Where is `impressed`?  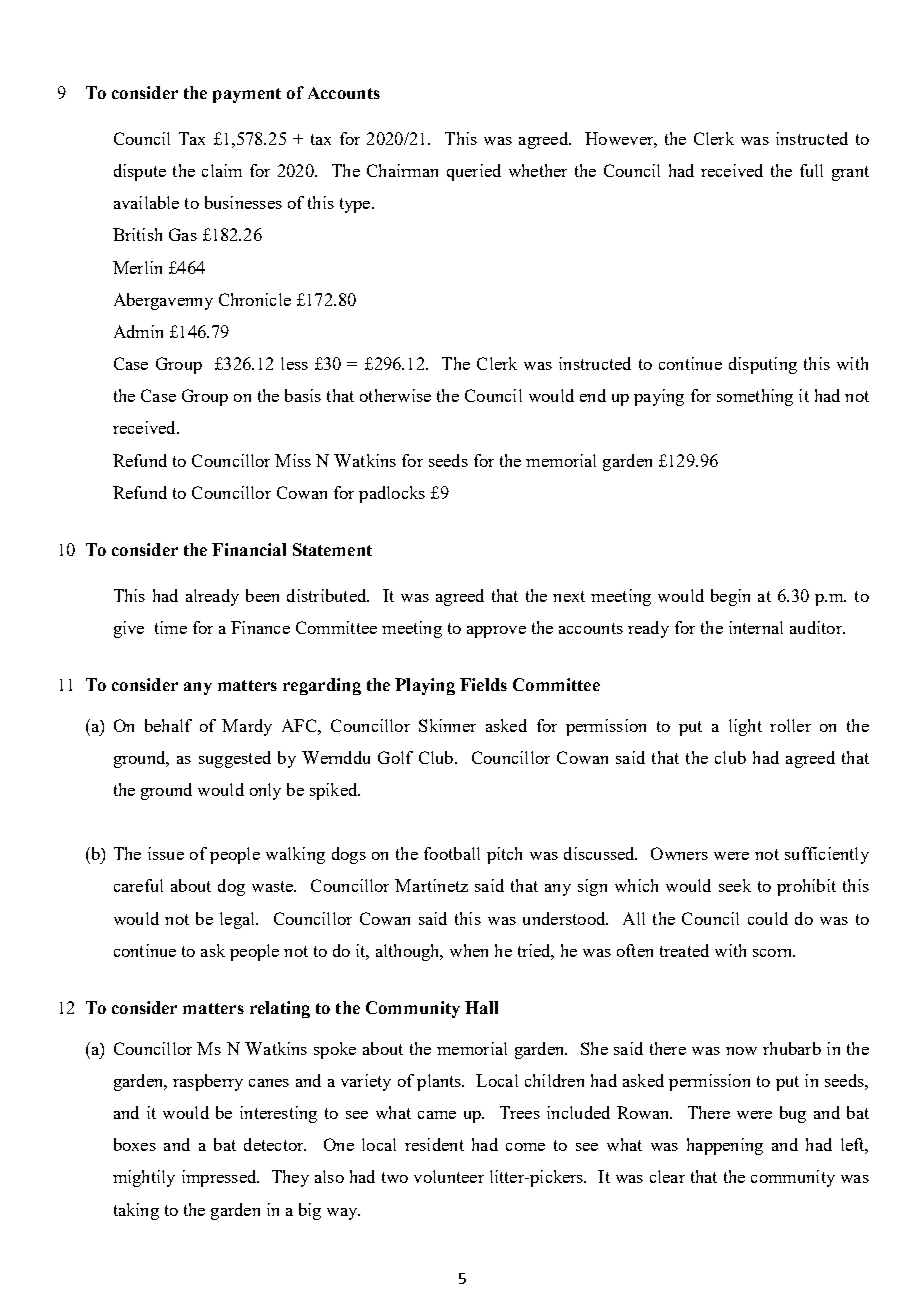 impressed is located at coordinates (220, 1178).
